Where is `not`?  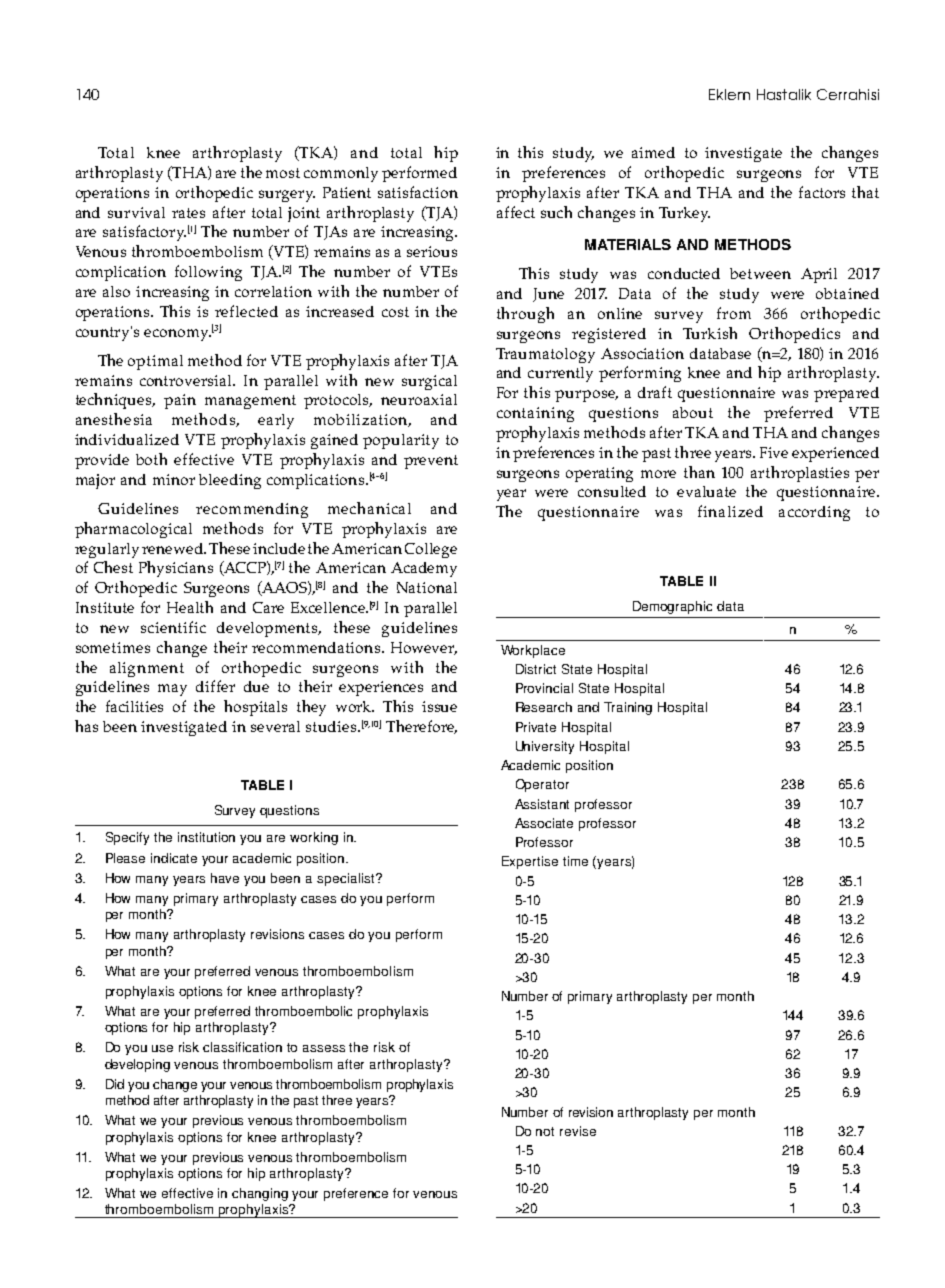
not is located at coordinates (545, 1131).
